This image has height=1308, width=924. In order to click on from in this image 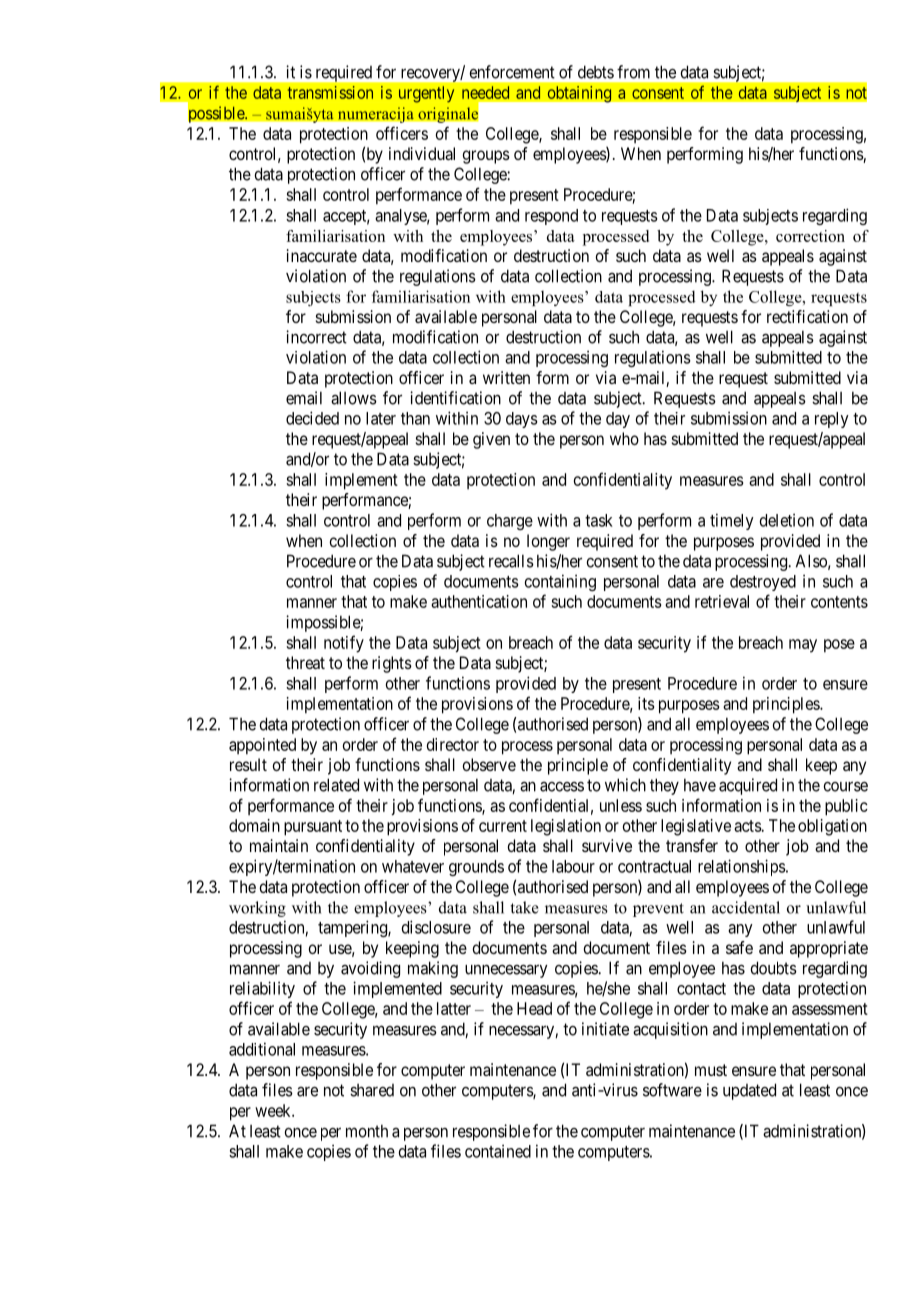, I will do `click(633, 72)`.
